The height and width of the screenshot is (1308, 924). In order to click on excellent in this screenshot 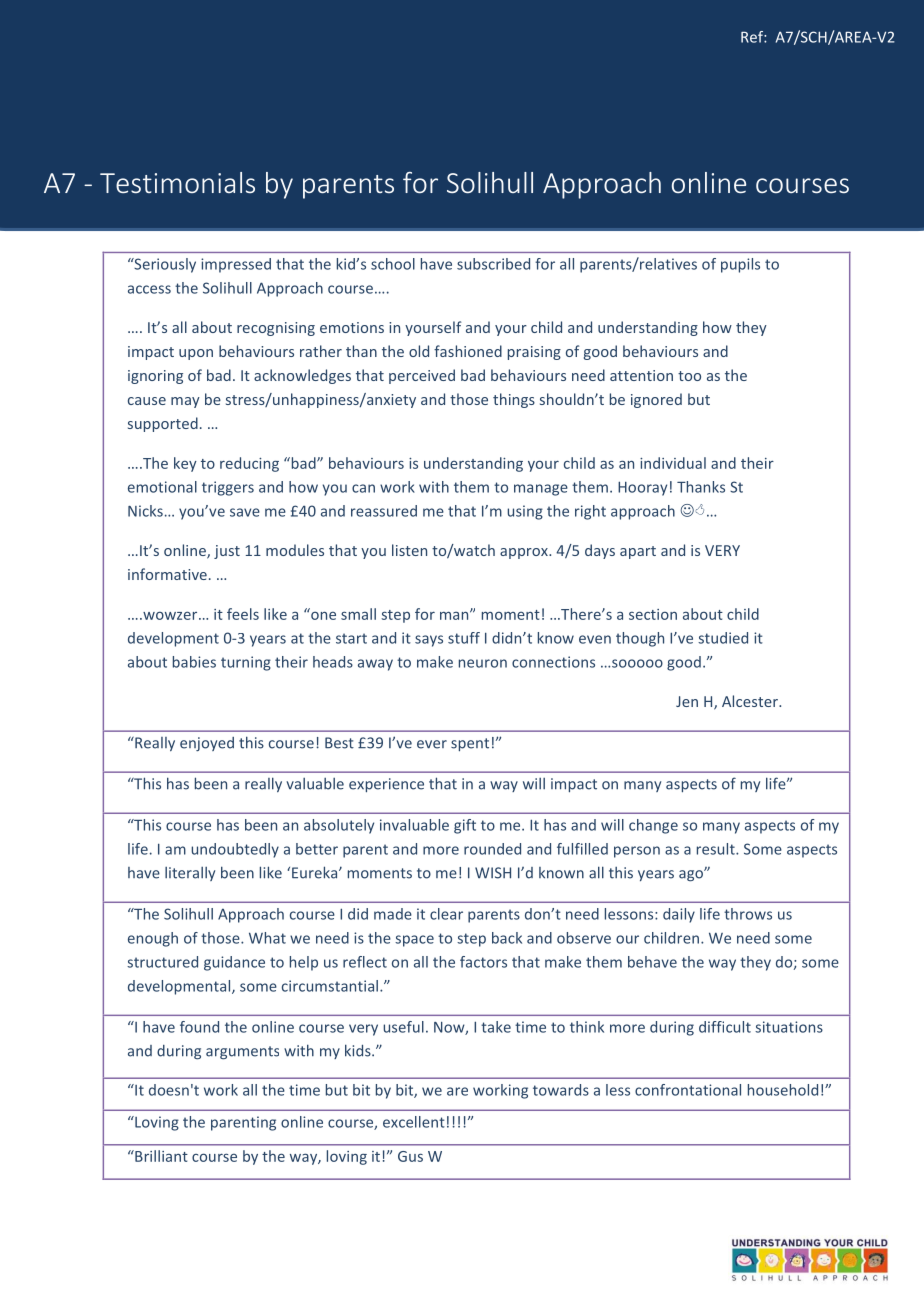, I will do `click(414, 1122)`.
